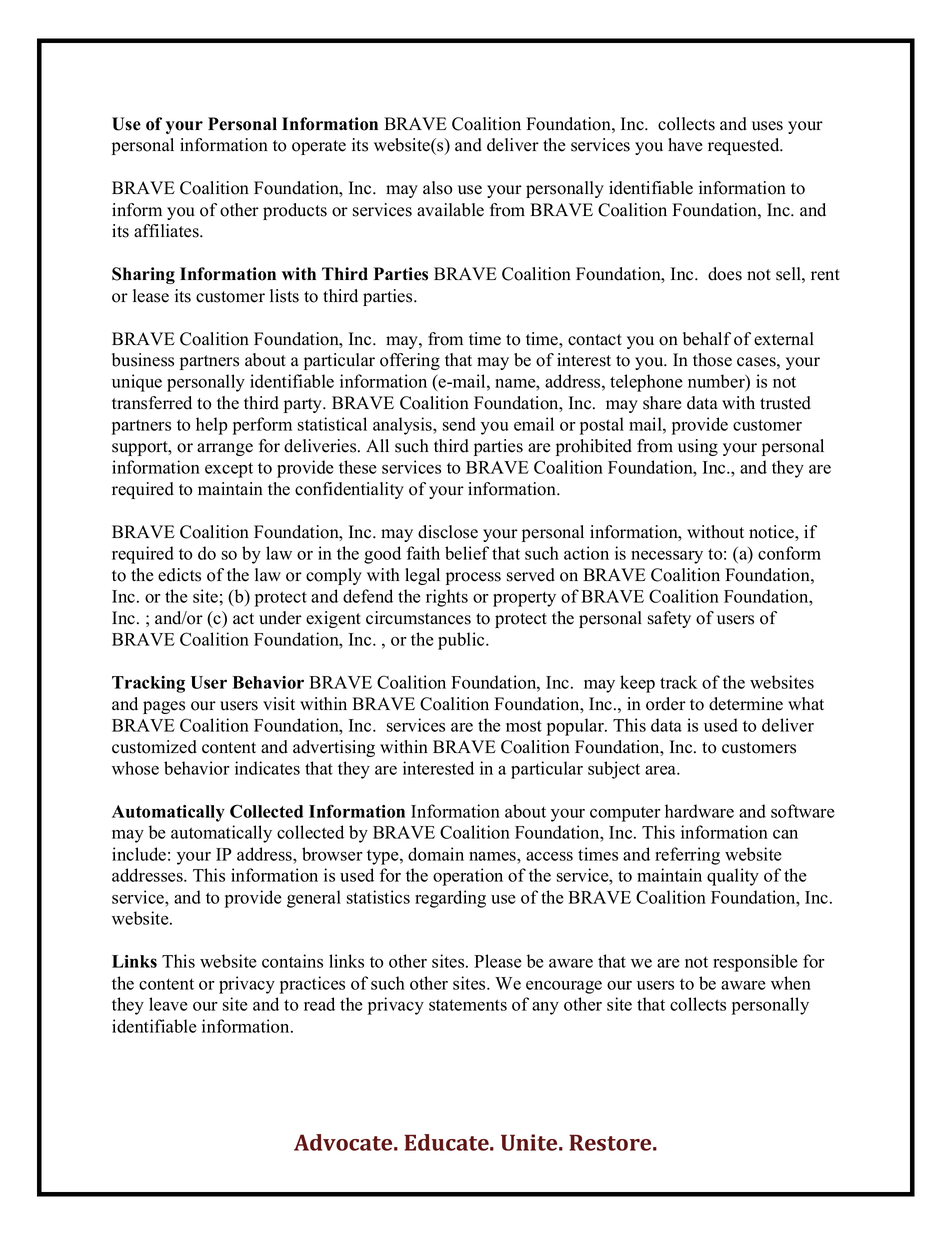 Image resolution: width=952 pixels, height=1233 pixels. I want to click on behalf, so click(707, 339).
